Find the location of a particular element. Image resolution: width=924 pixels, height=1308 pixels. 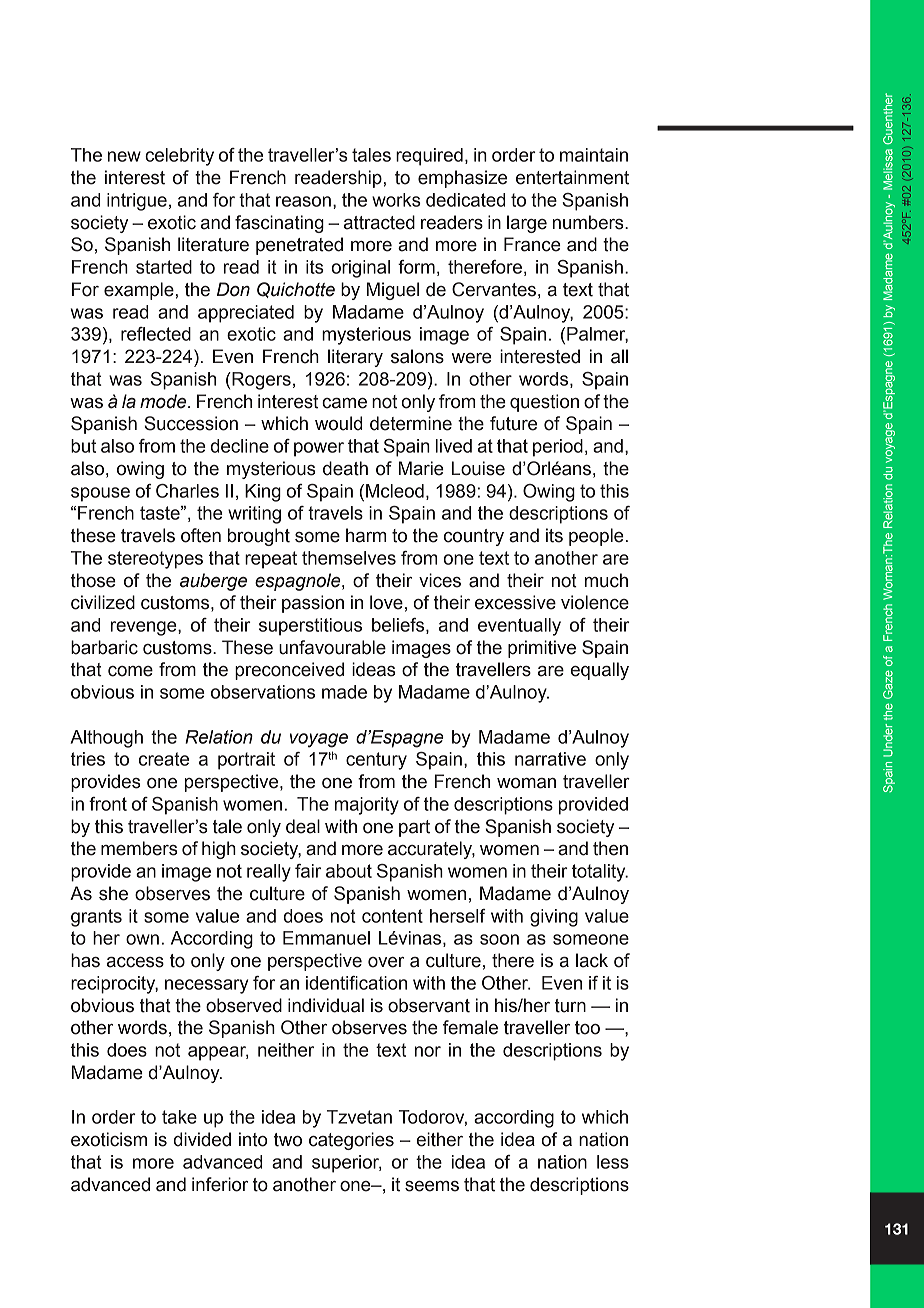

entertainment is located at coordinates (572, 177).
